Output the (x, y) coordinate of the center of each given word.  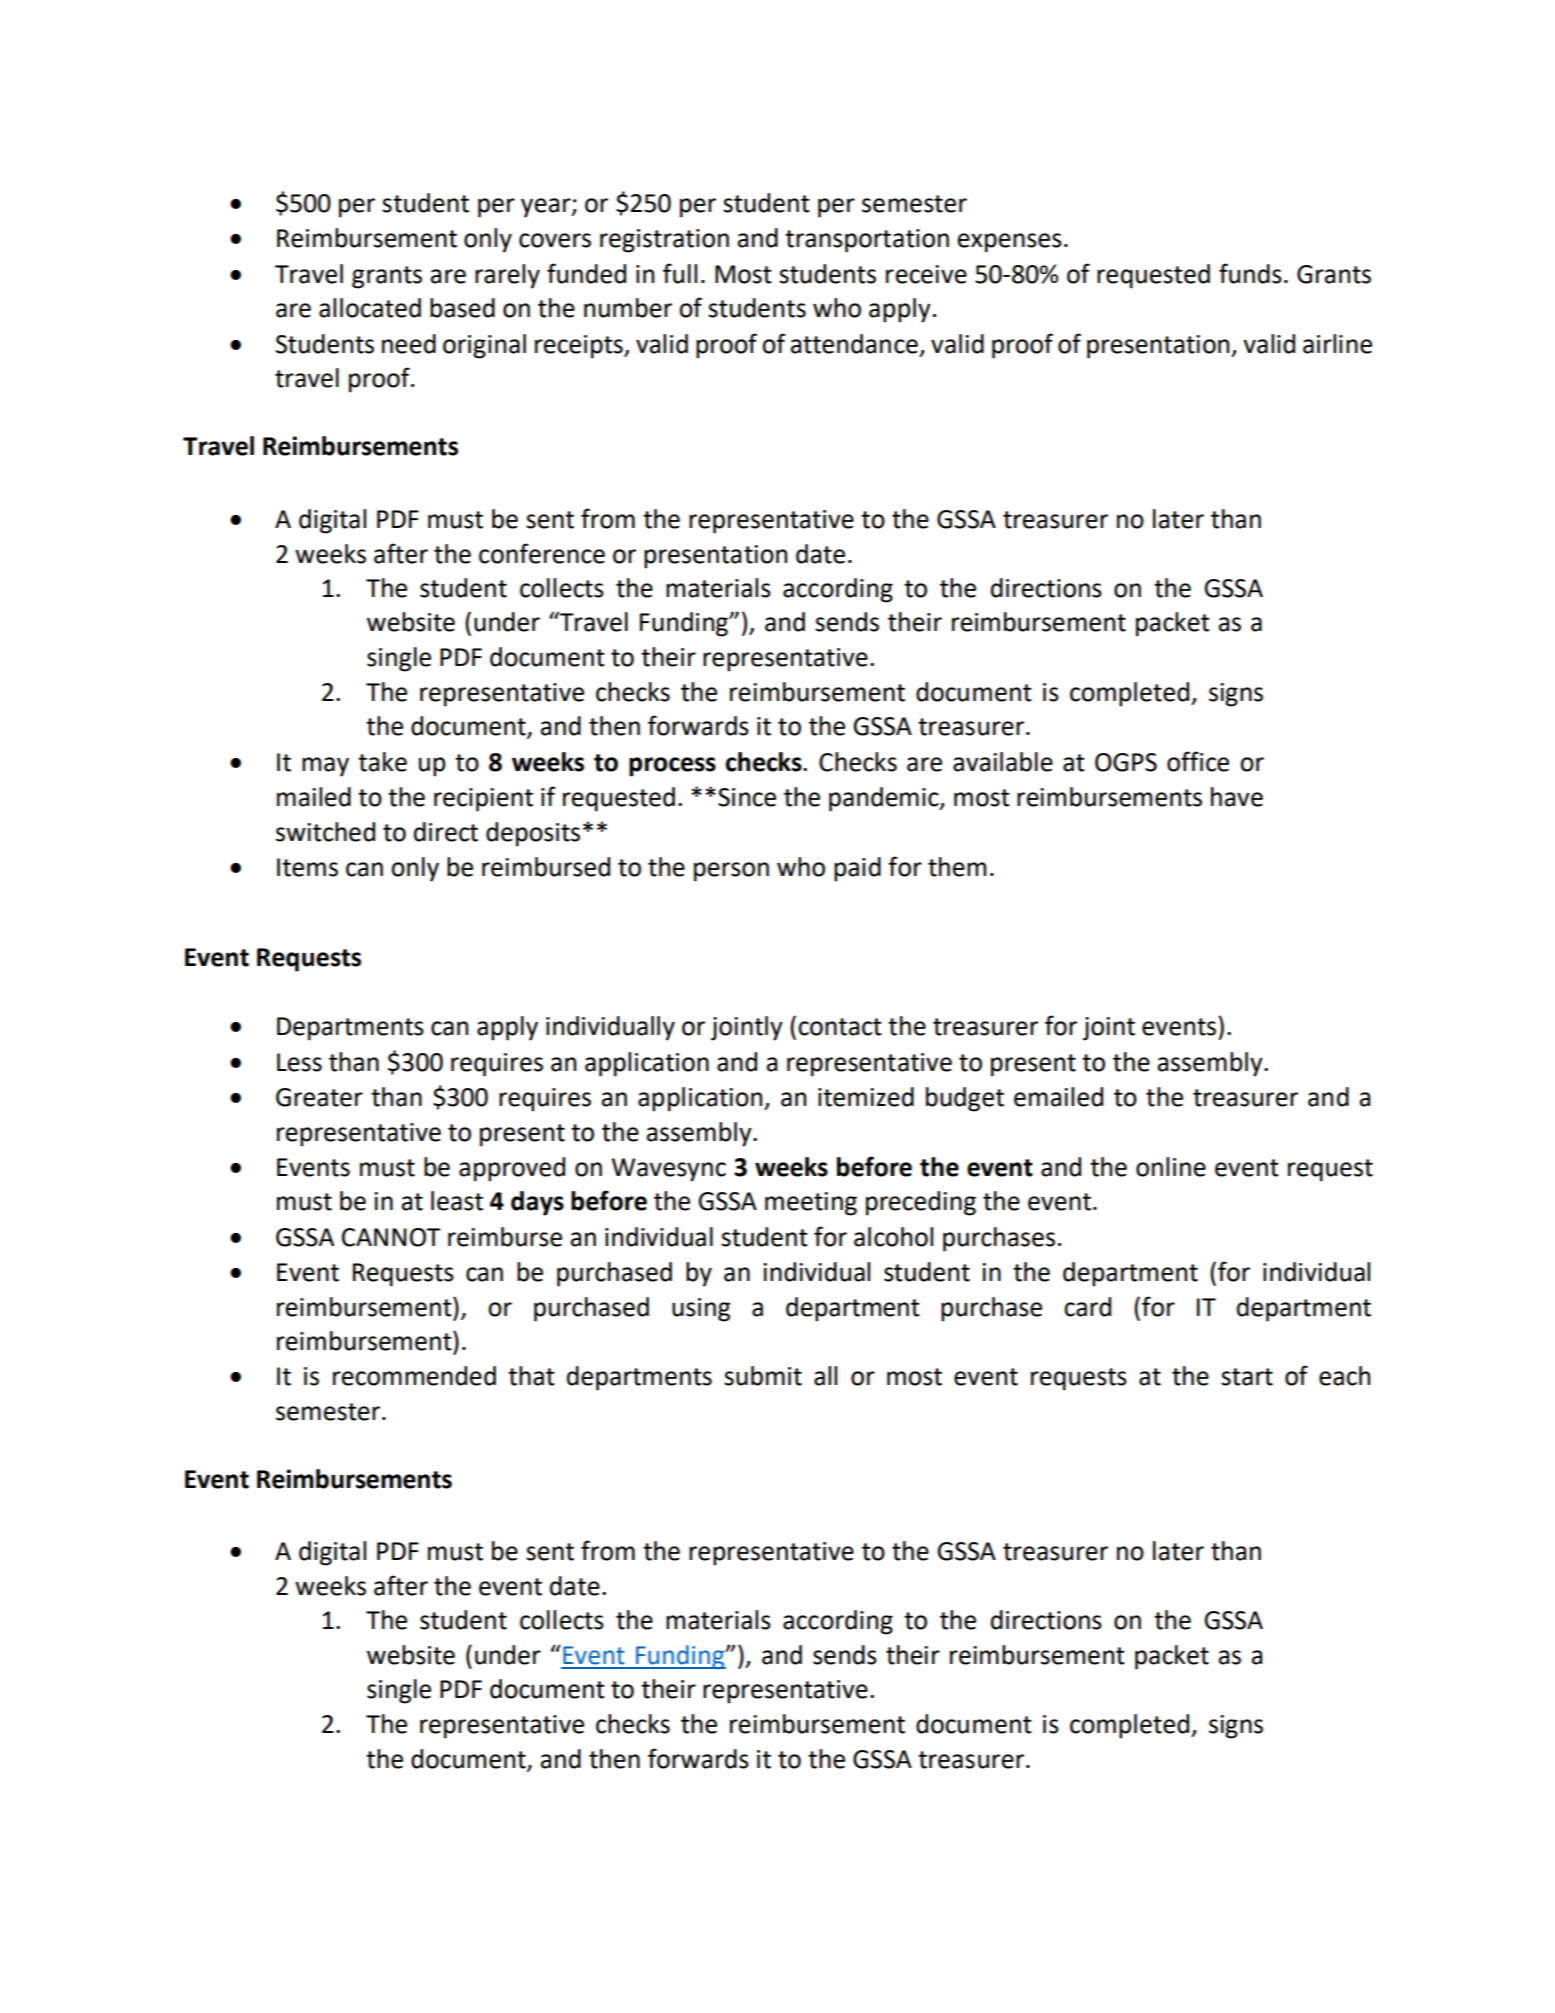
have (1237, 797)
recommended (414, 1376)
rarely (507, 276)
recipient (483, 800)
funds (1250, 273)
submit (763, 1376)
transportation (867, 241)
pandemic (885, 799)
